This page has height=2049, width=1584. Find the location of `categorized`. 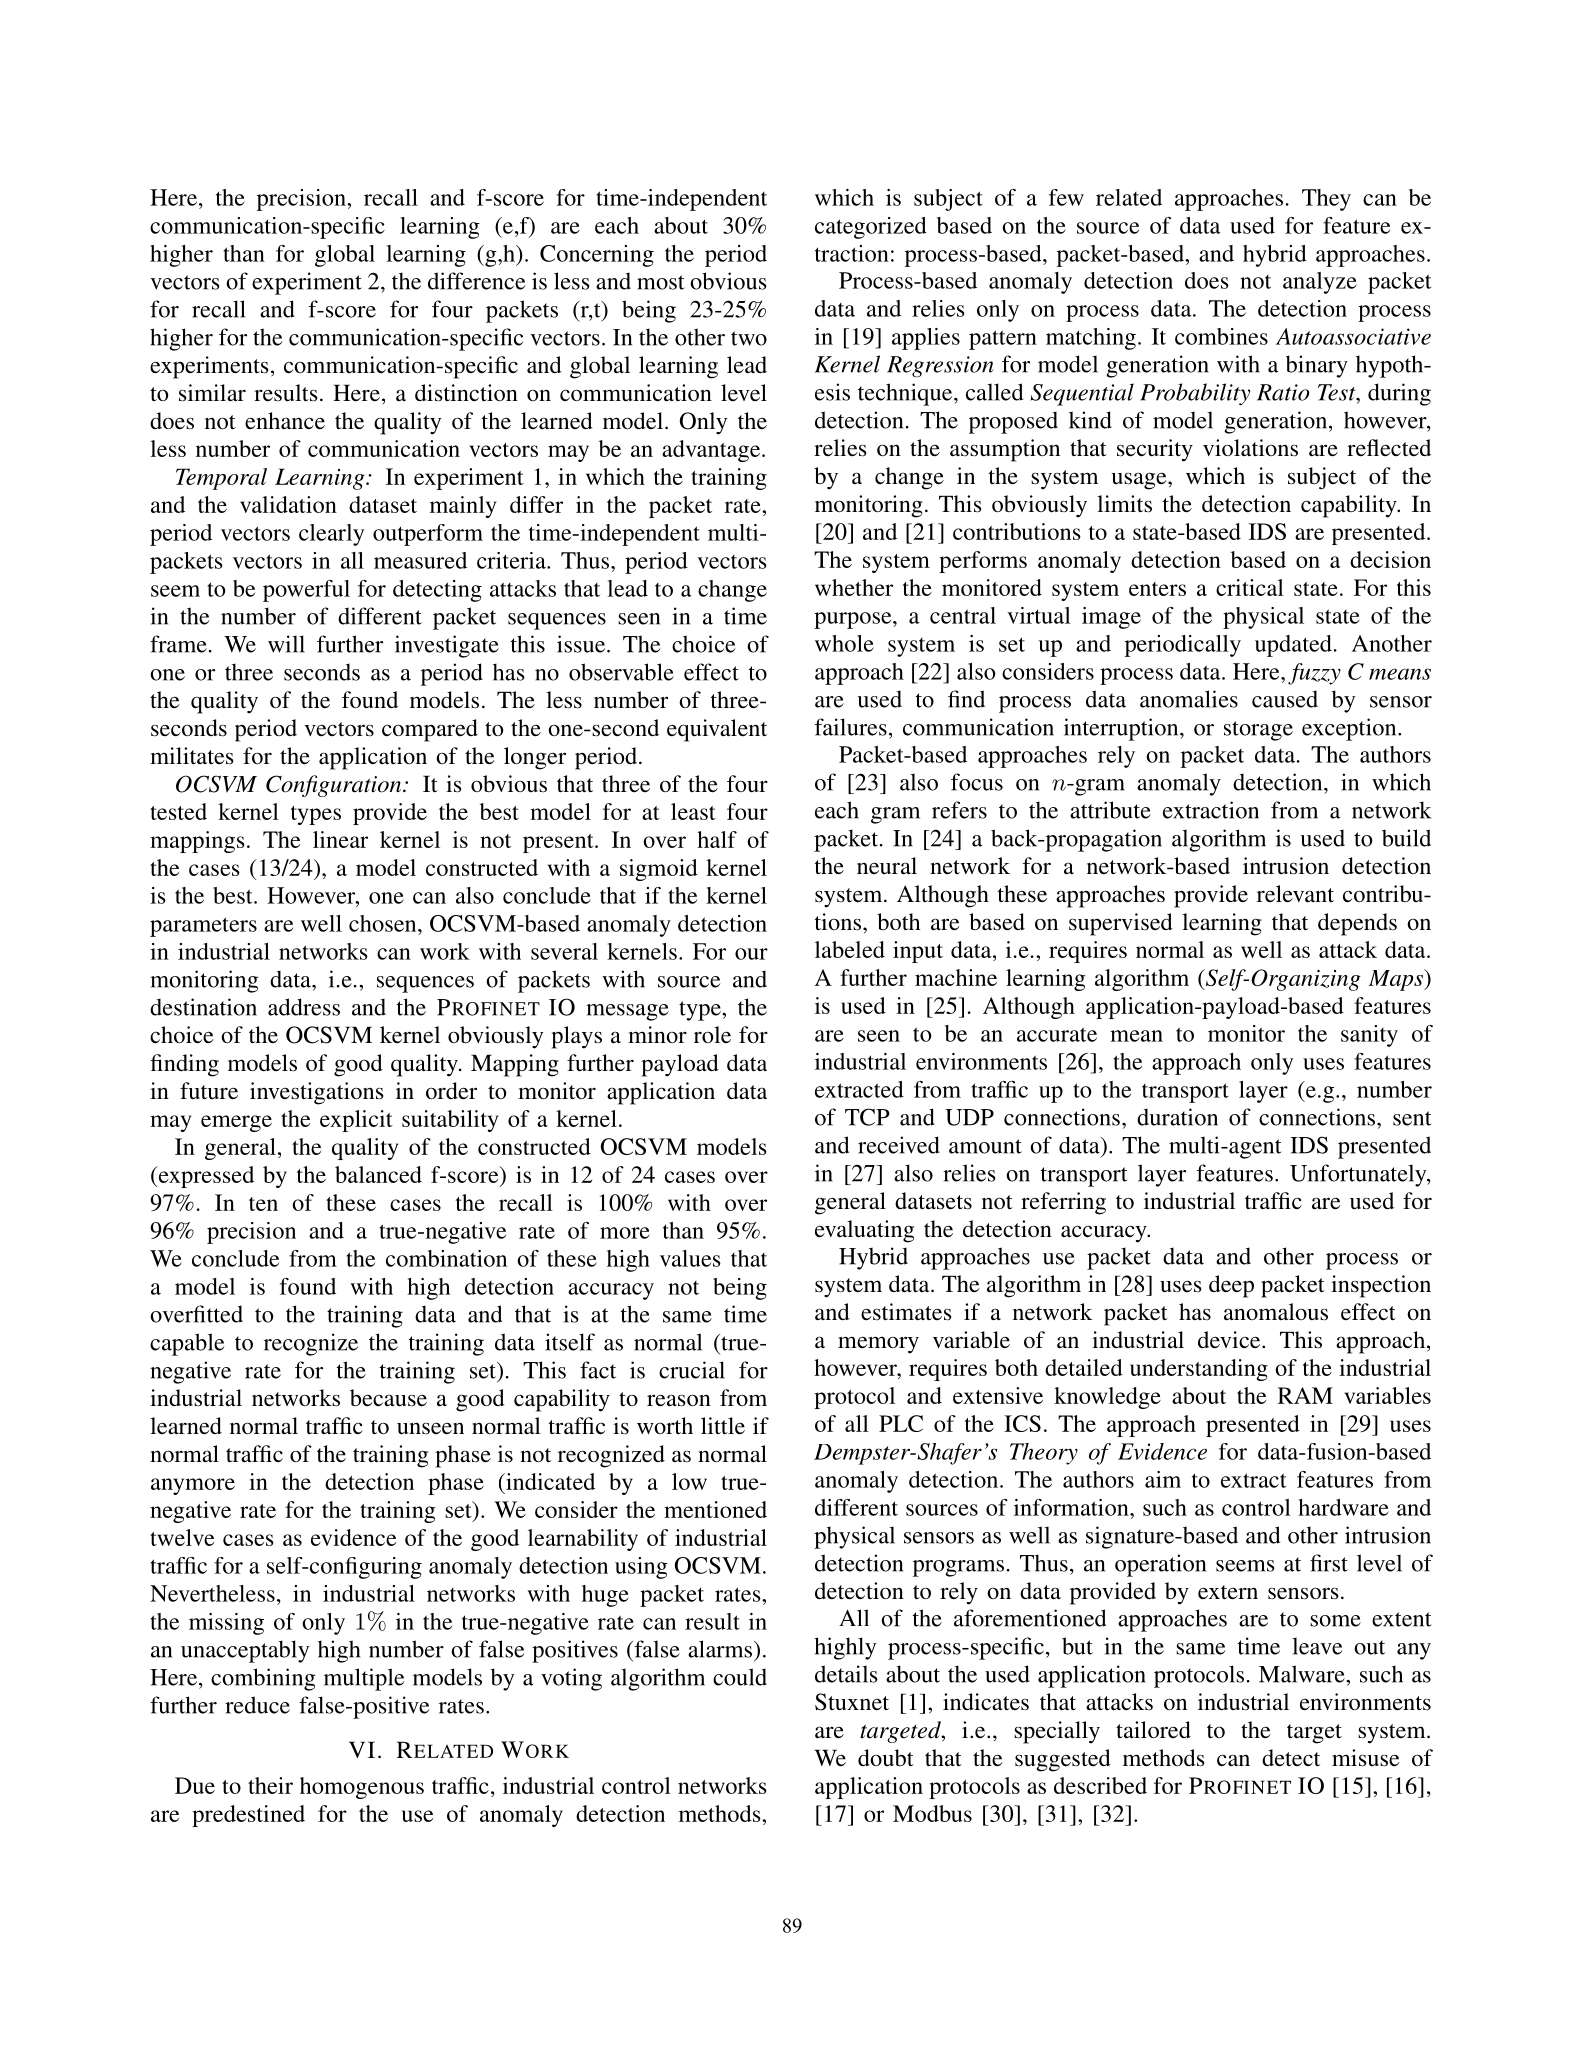

categorized is located at coordinates (871, 228).
